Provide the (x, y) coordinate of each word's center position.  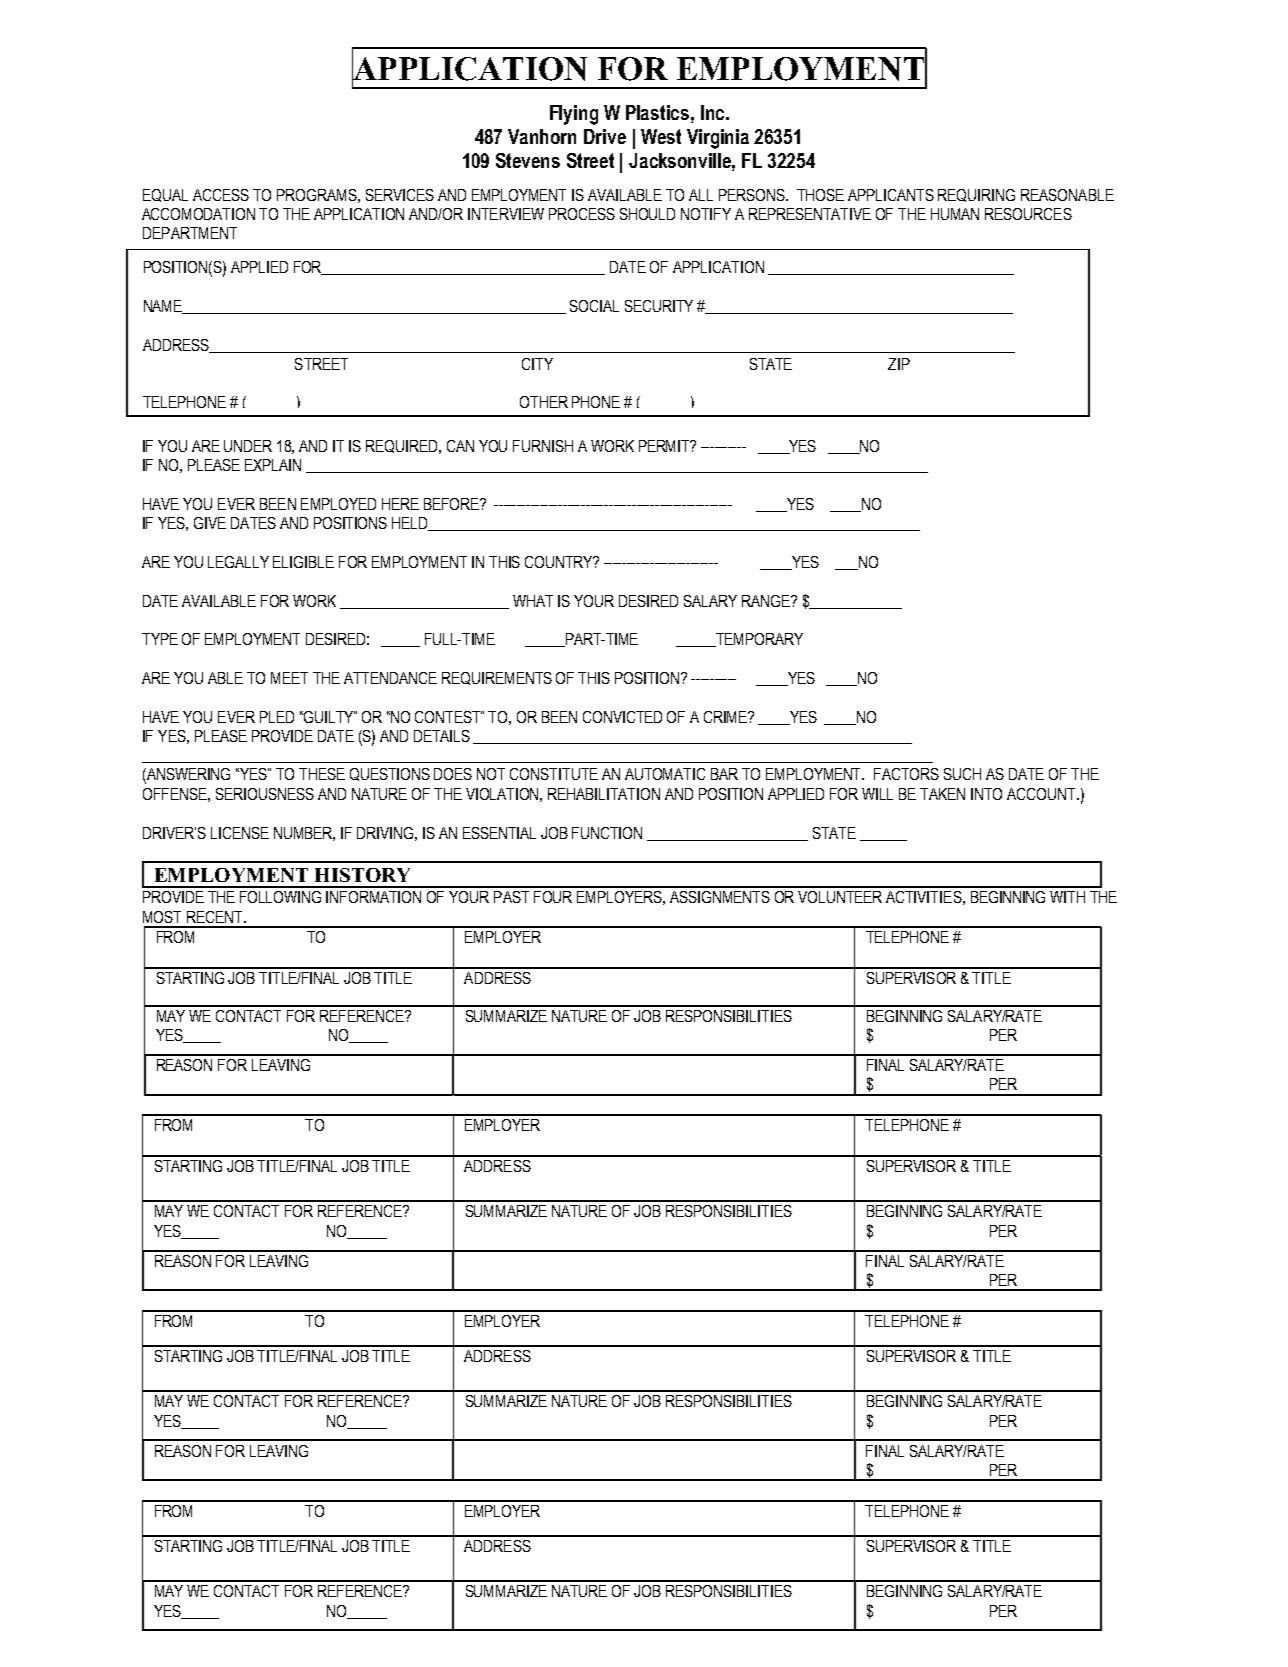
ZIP (899, 364)
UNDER (248, 446)
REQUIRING (976, 195)
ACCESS (221, 195)
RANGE (767, 601)
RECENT (216, 917)
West (661, 136)
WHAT (533, 601)
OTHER (544, 402)
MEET (289, 678)
